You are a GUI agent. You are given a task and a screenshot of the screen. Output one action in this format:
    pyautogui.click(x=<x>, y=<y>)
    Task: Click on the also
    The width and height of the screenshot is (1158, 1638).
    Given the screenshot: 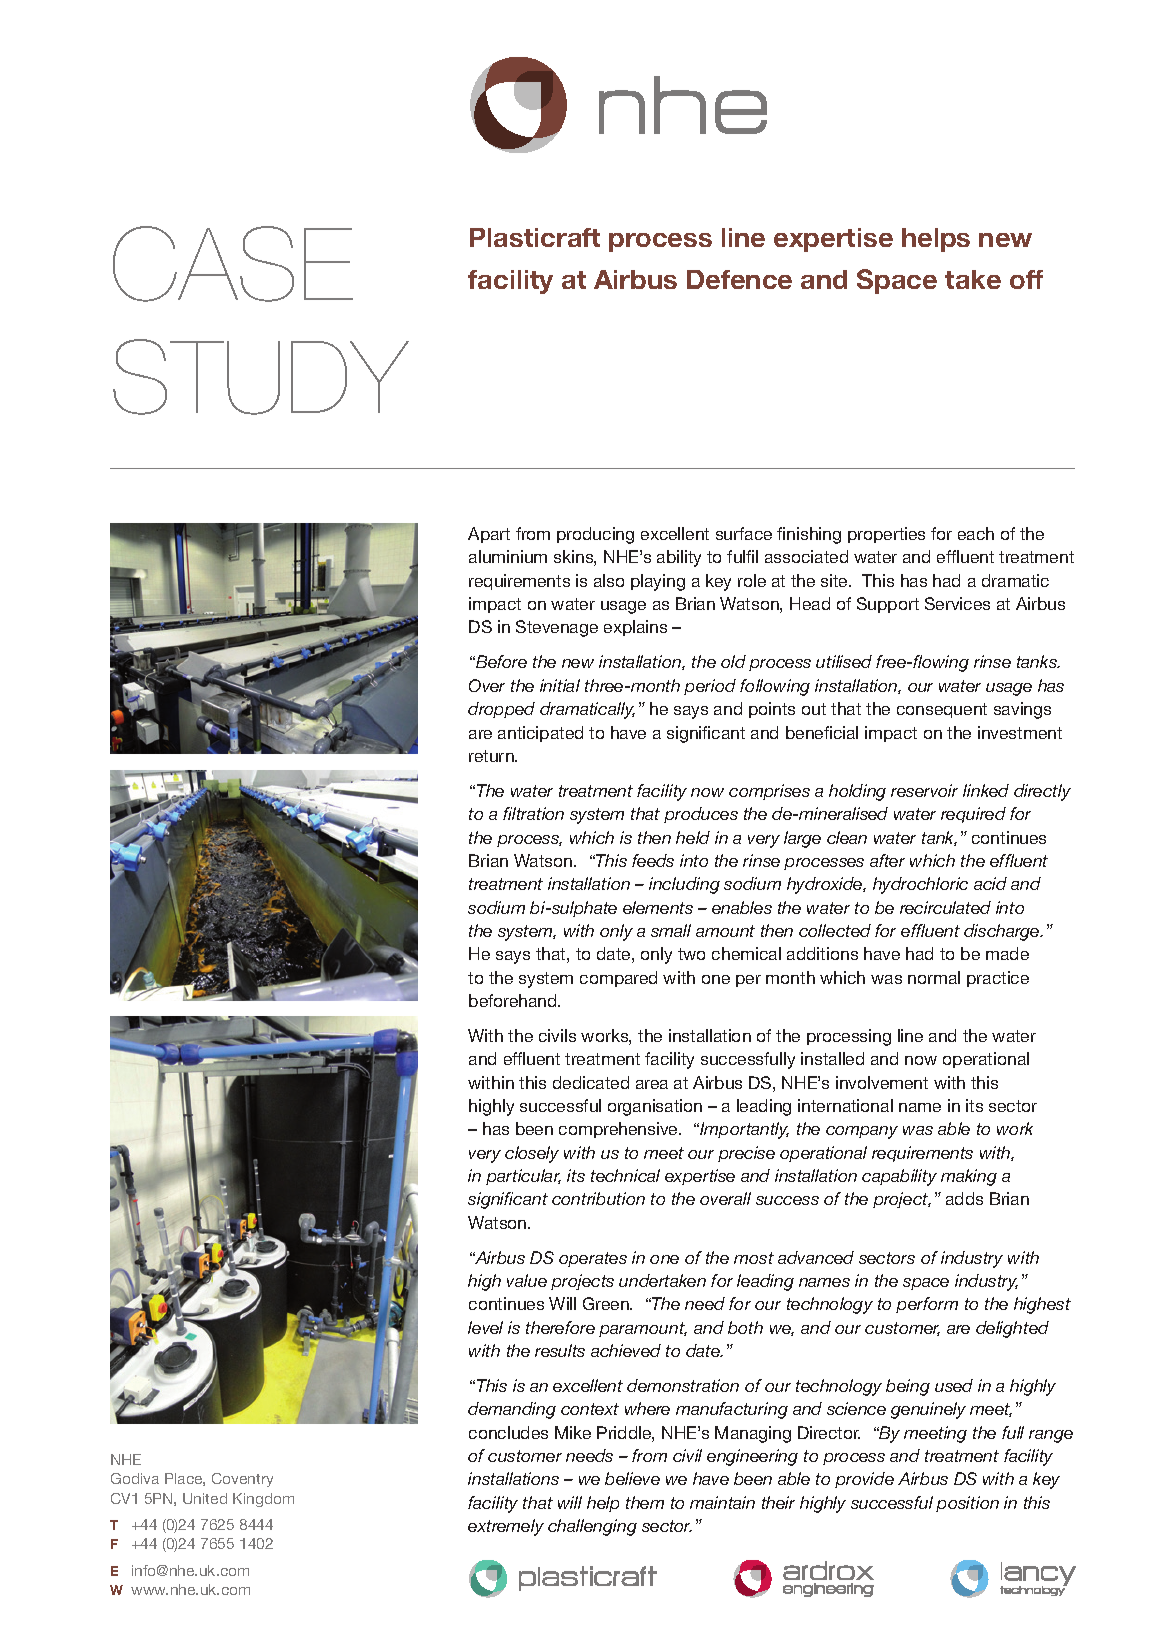 What is the action you would take?
    pyautogui.click(x=609, y=580)
